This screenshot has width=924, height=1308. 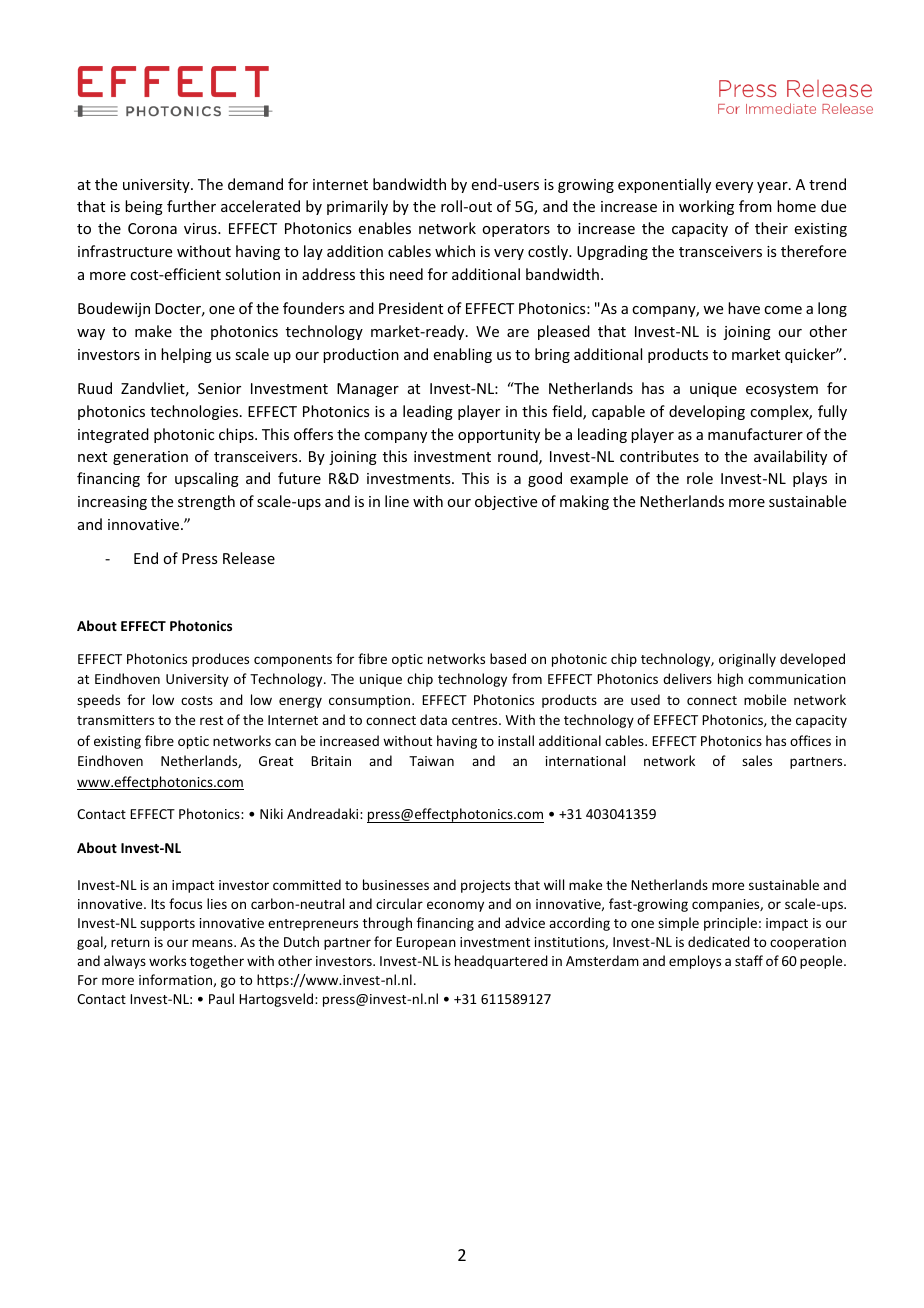 What do you see at coordinates (757, 760) in the screenshot?
I see `sales` at bounding box center [757, 760].
